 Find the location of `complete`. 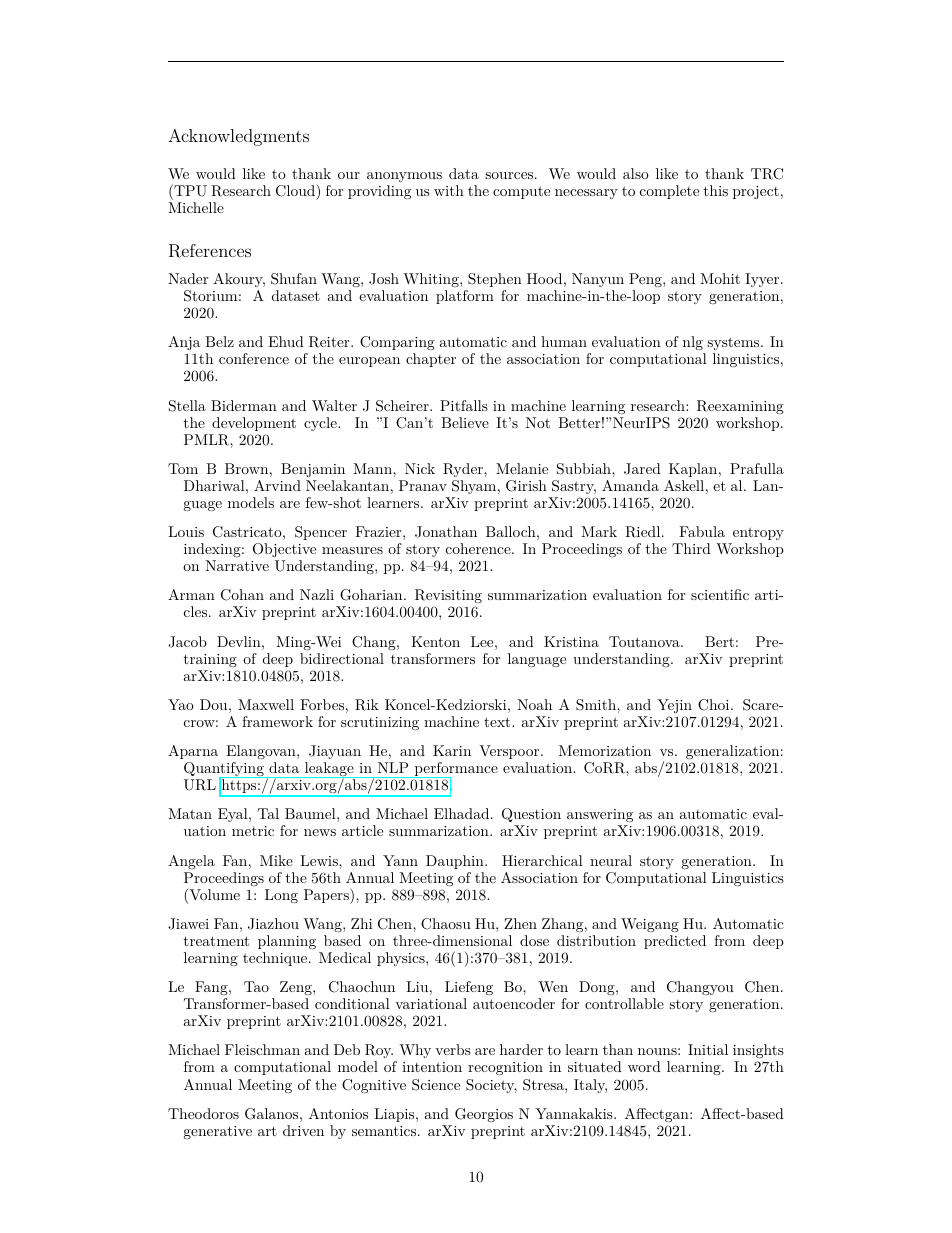

complete is located at coordinates (669, 192).
